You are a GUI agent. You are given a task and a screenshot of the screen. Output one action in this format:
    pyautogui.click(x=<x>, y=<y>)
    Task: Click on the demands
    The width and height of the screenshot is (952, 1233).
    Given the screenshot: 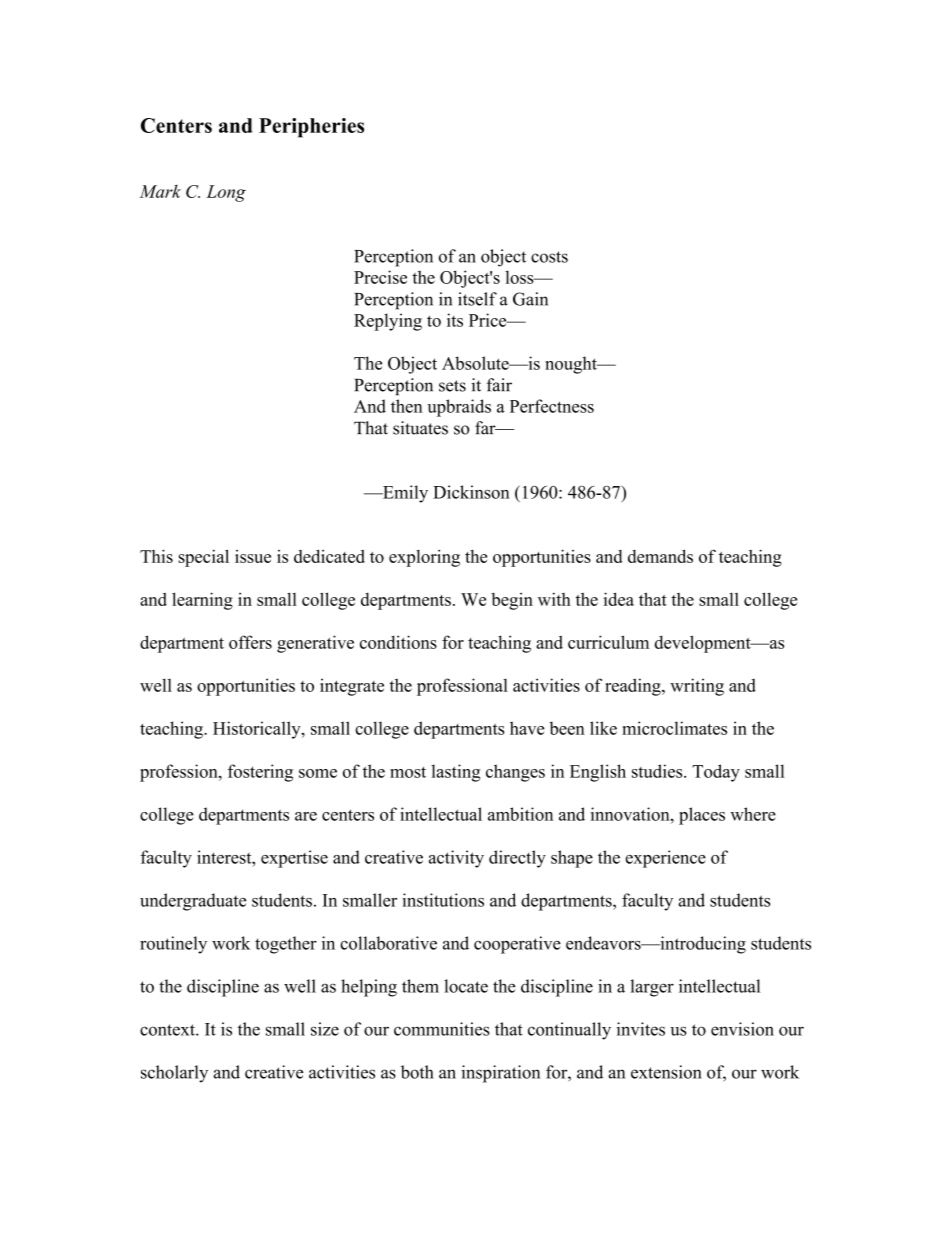 What is the action you would take?
    pyautogui.click(x=660, y=556)
